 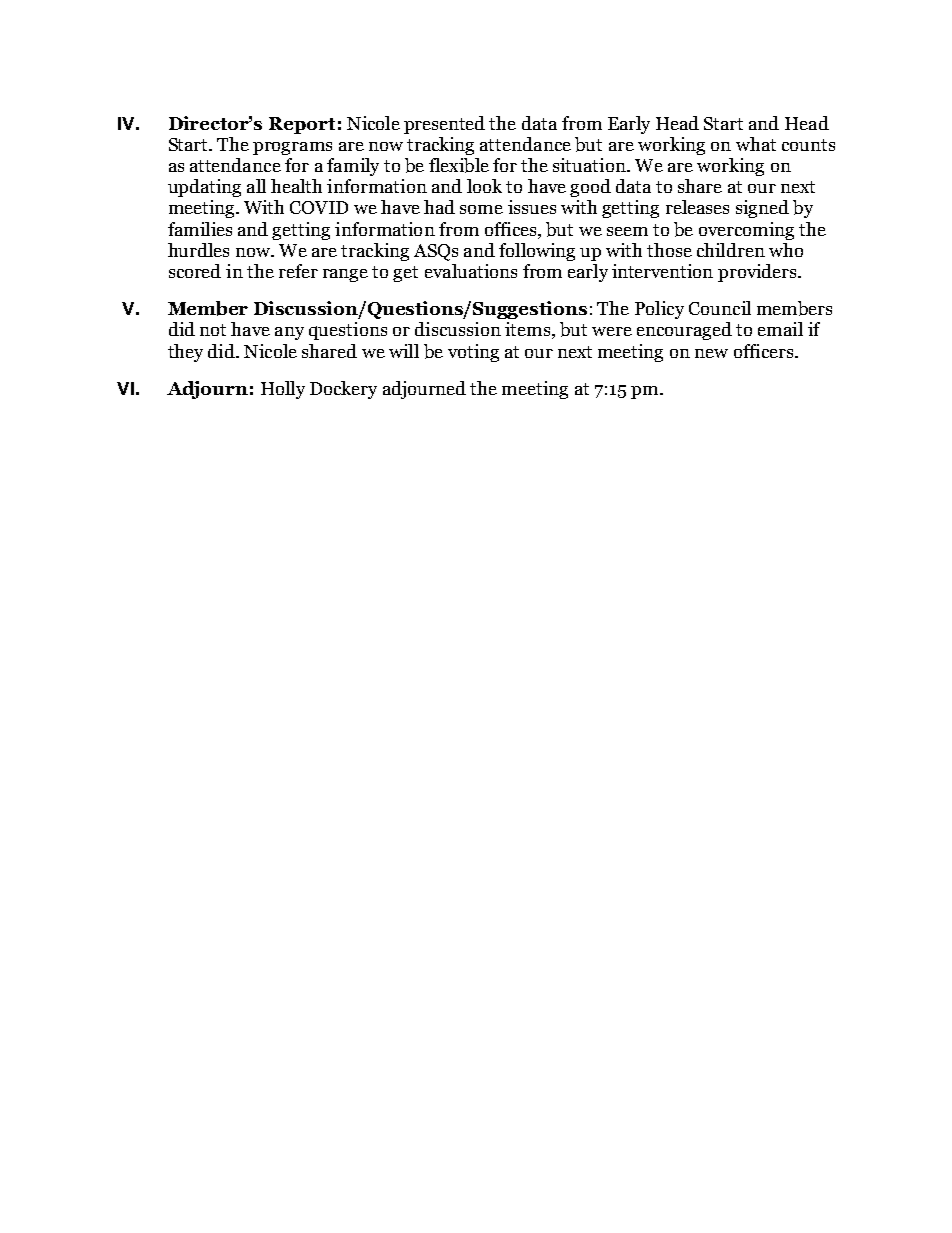 What do you see at coordinates (283, 390) in the document?
I see `Holly` at bounding box center [283, 390].
